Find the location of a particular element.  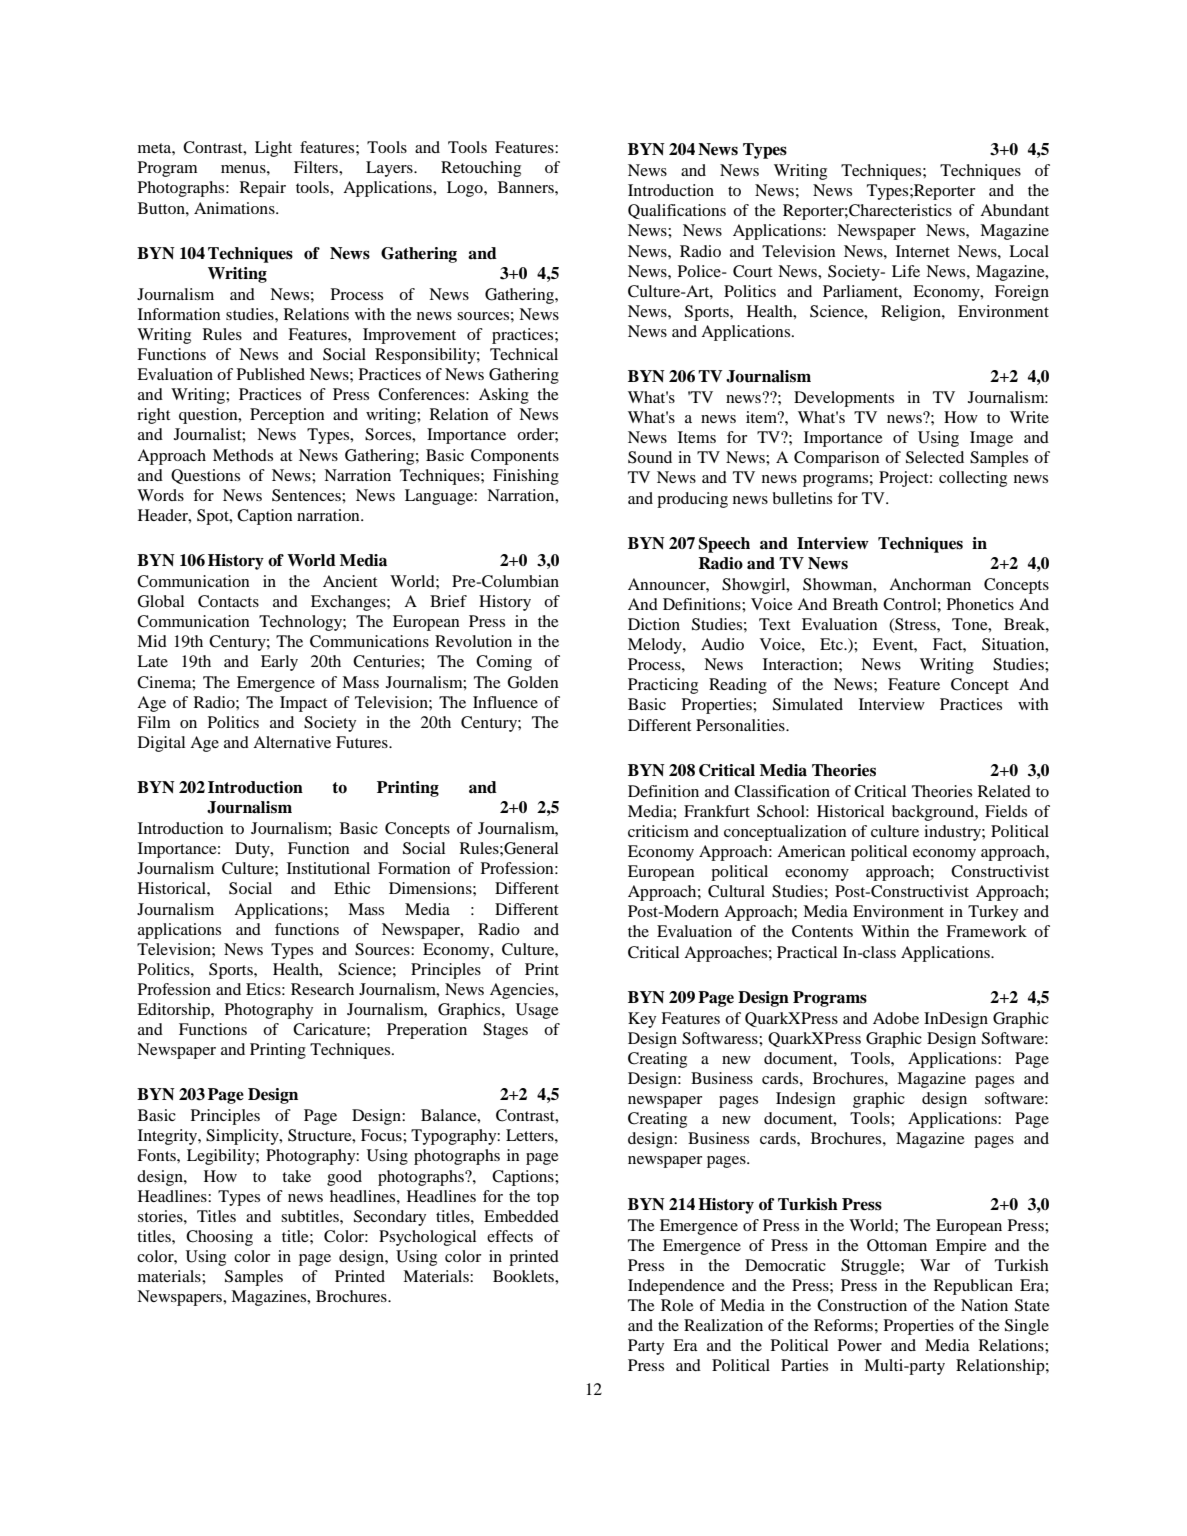

Diction is located at coordinates (654, 624).
